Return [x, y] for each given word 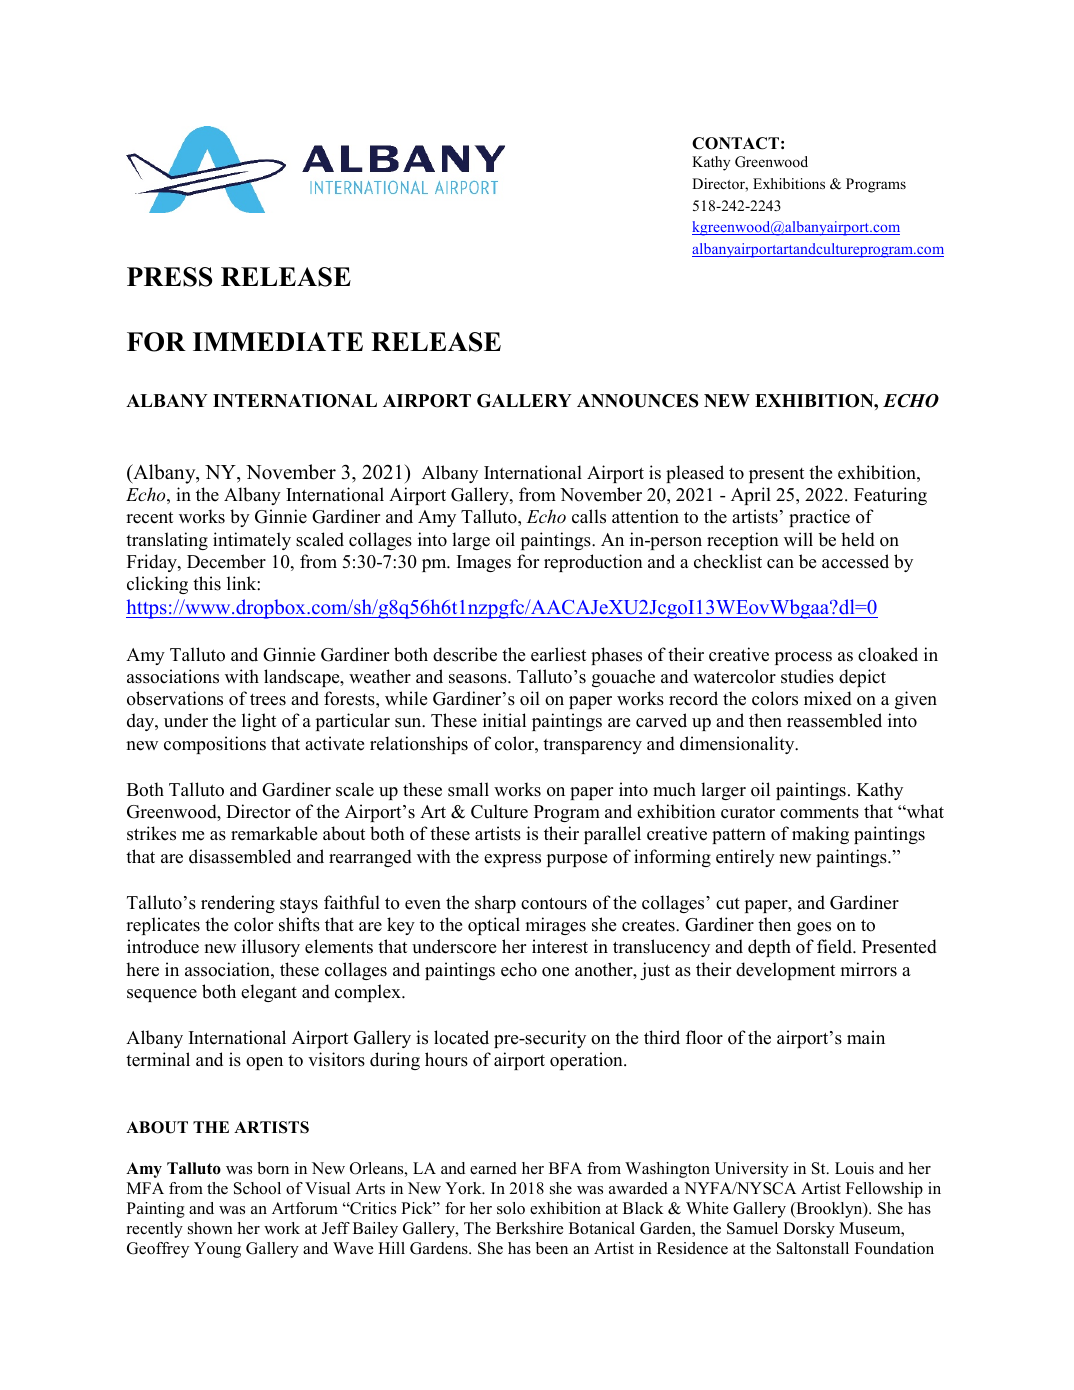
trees [268, 699]
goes [814, 928]
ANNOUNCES [638, 401]
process [803, 658]
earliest [558, 654]
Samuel [752, 1228]
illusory [271, 948]
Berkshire [529, 1228]
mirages [555, 926]
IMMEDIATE [278, 341]
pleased [695, 474]
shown [210, 1228]
